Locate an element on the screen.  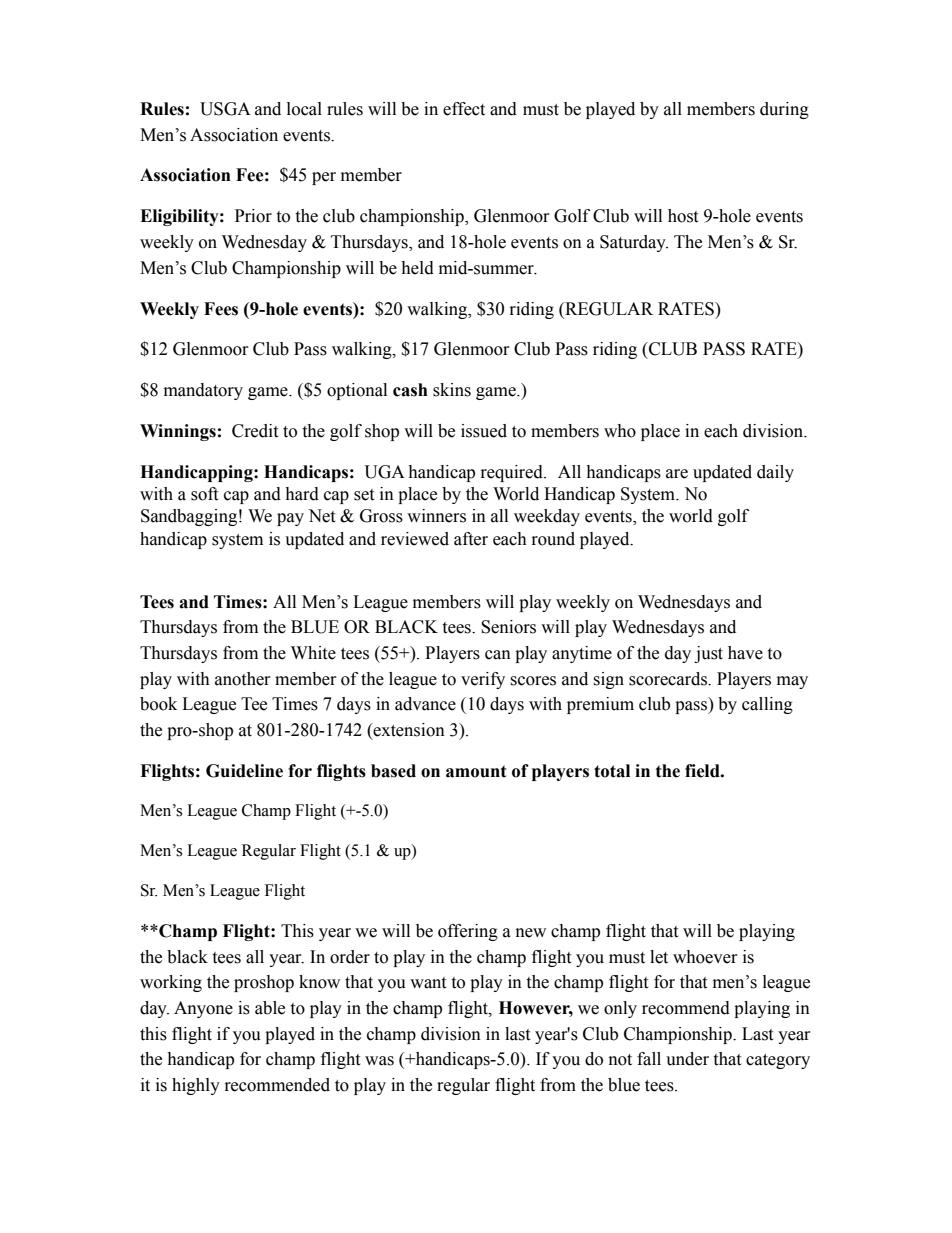
local is located at coordinates (304, 109).
